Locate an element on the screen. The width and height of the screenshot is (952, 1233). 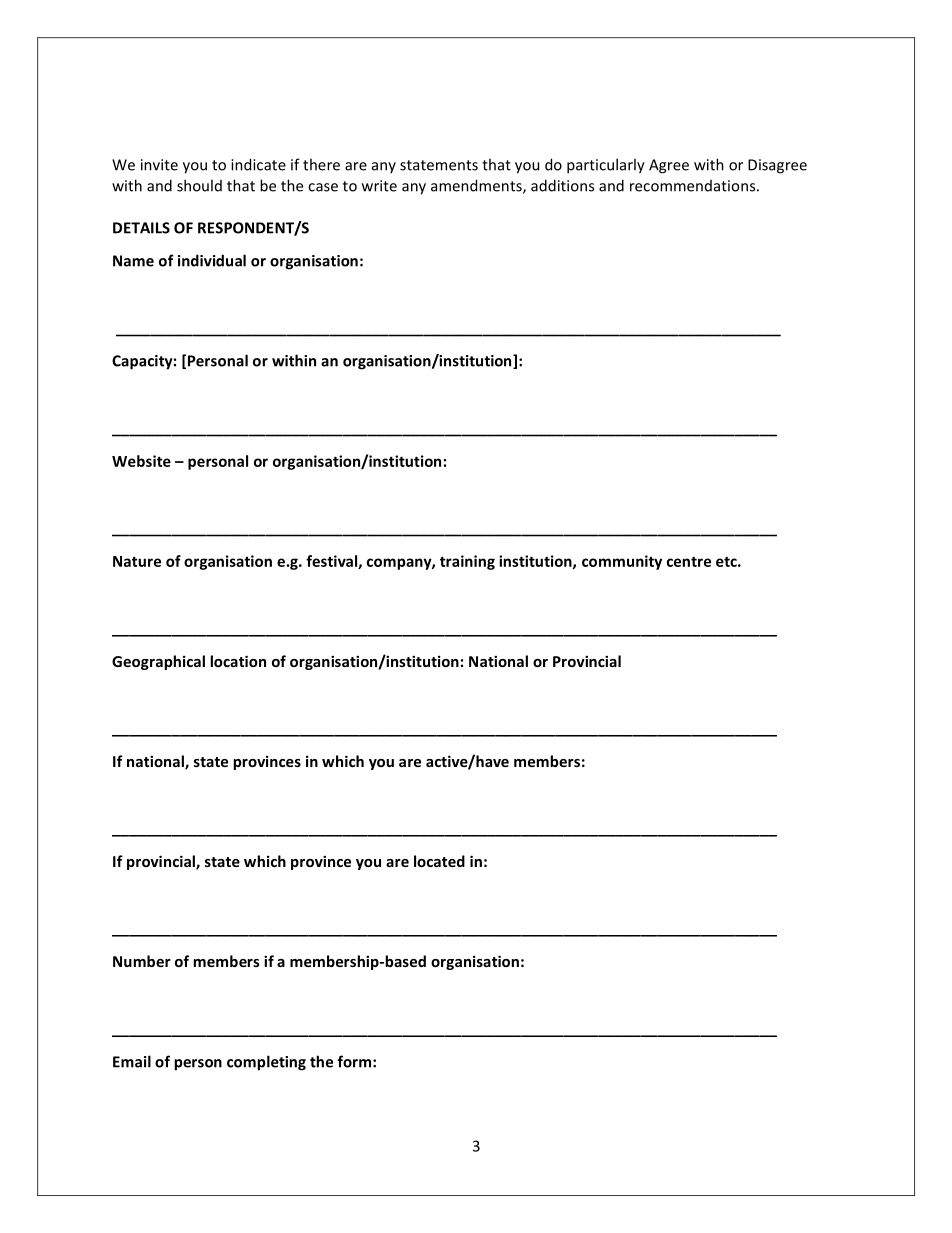
location is located at coordinates (238, 661).
